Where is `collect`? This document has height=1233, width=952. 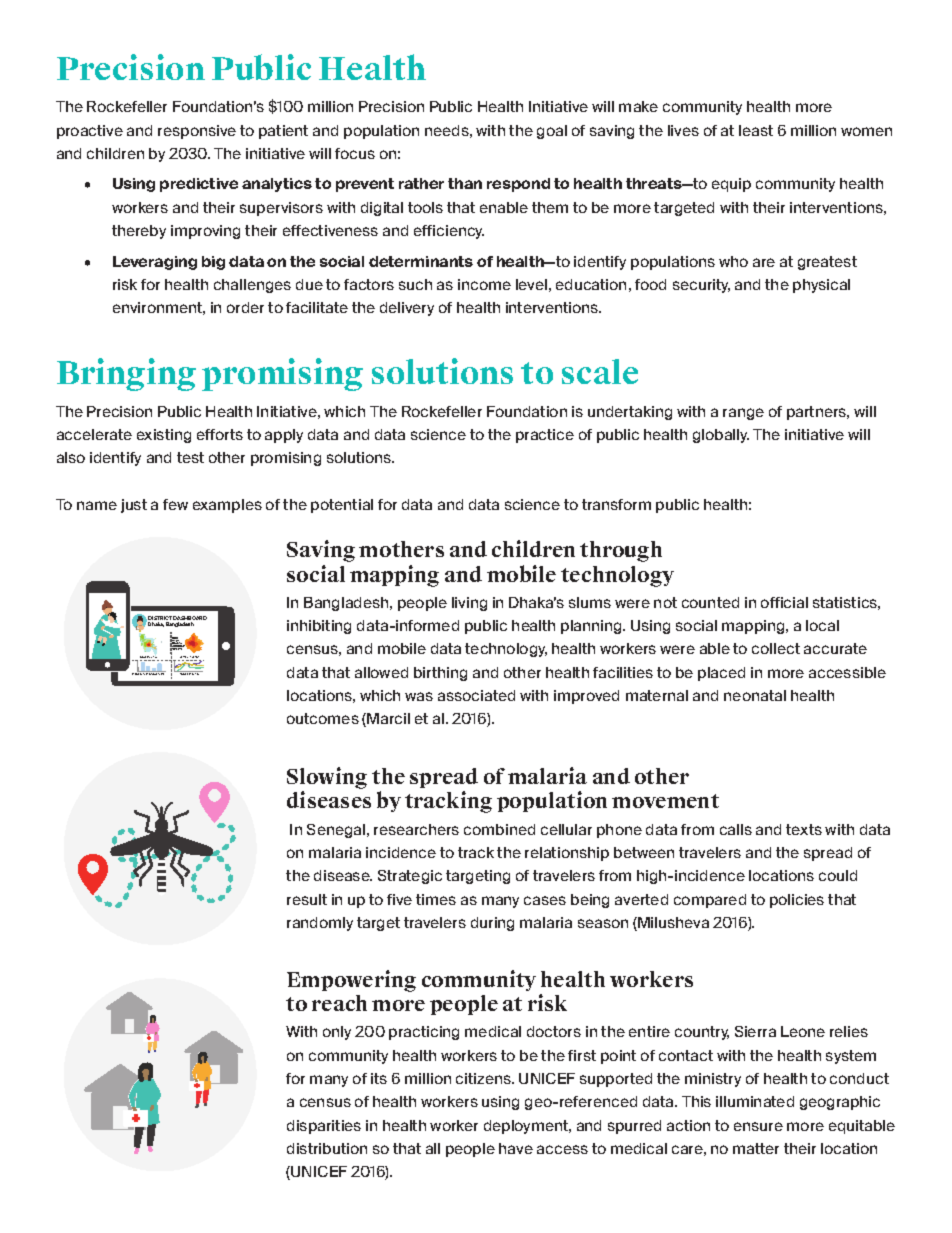
collect is located at coordinates (776, 648).
